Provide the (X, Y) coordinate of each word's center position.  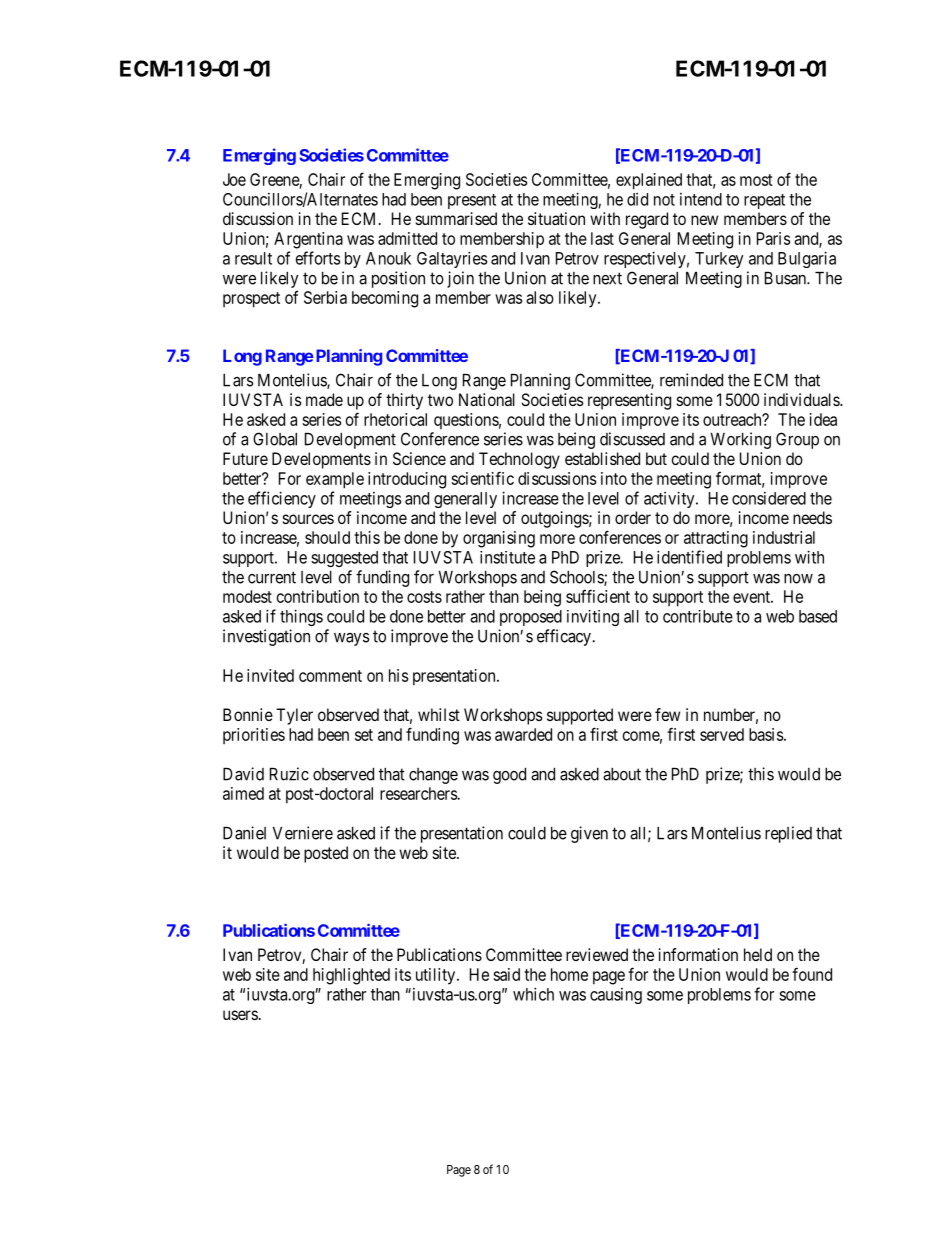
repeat (764, 201)
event (752, 597)
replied (788, 834)
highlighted (351, 976)
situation (556, 218)
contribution (318, 596)
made (324, 399)
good (509, 776)
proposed (531, 618)
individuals (802, 399)
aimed (243, 793)
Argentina (308, 240)
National (487, 399)
